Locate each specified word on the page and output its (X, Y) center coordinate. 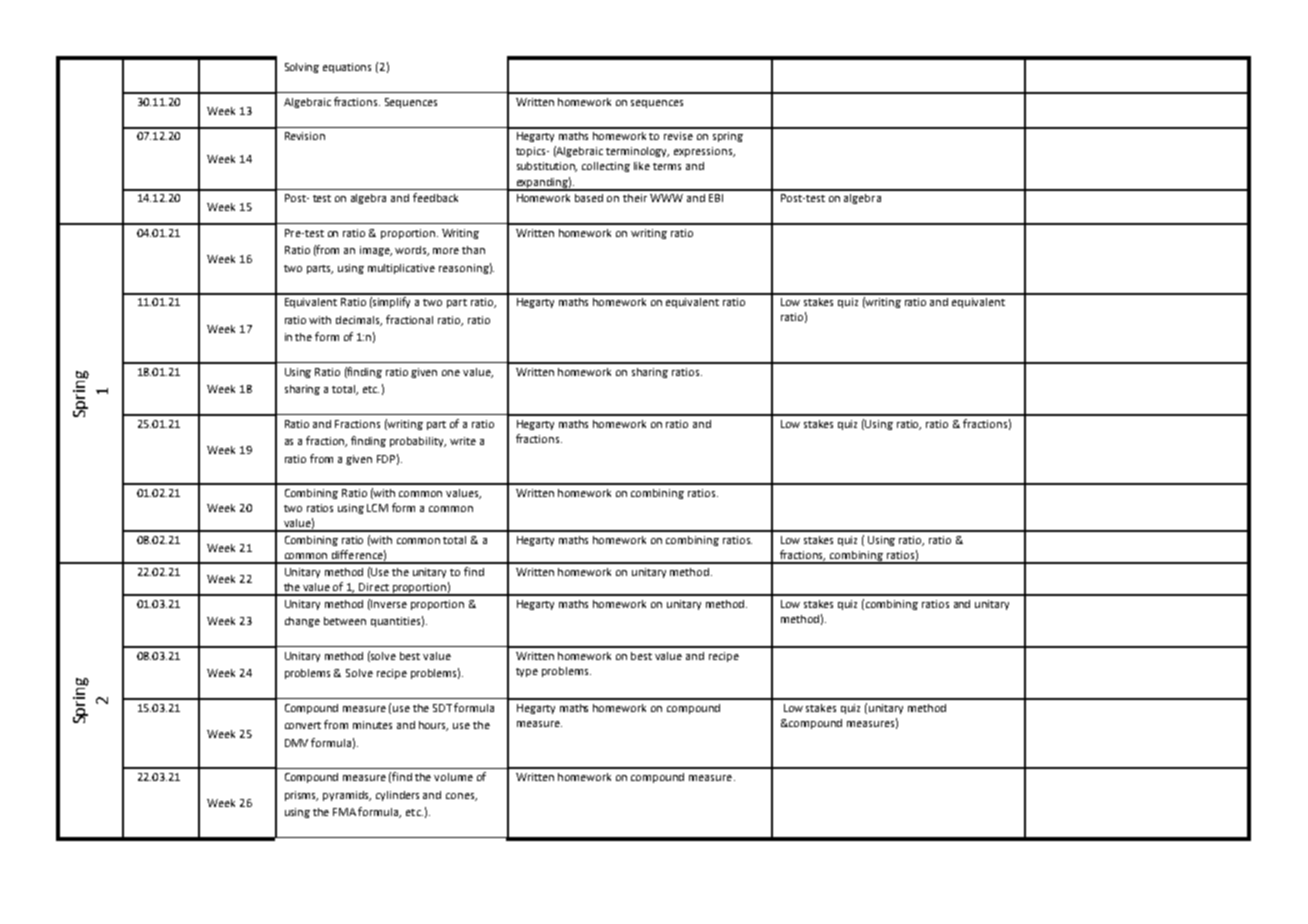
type (527, 672)
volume (453, 777)
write (463, 441)
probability (418, 442)
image (376, 251)
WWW (666, 198)
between (345, 621)
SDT (444, 708)
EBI (716, 198)
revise (678, 136)
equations (347, 68)
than (473, 250)
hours (433, 726)
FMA (346, 812)
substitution (547, 167)
